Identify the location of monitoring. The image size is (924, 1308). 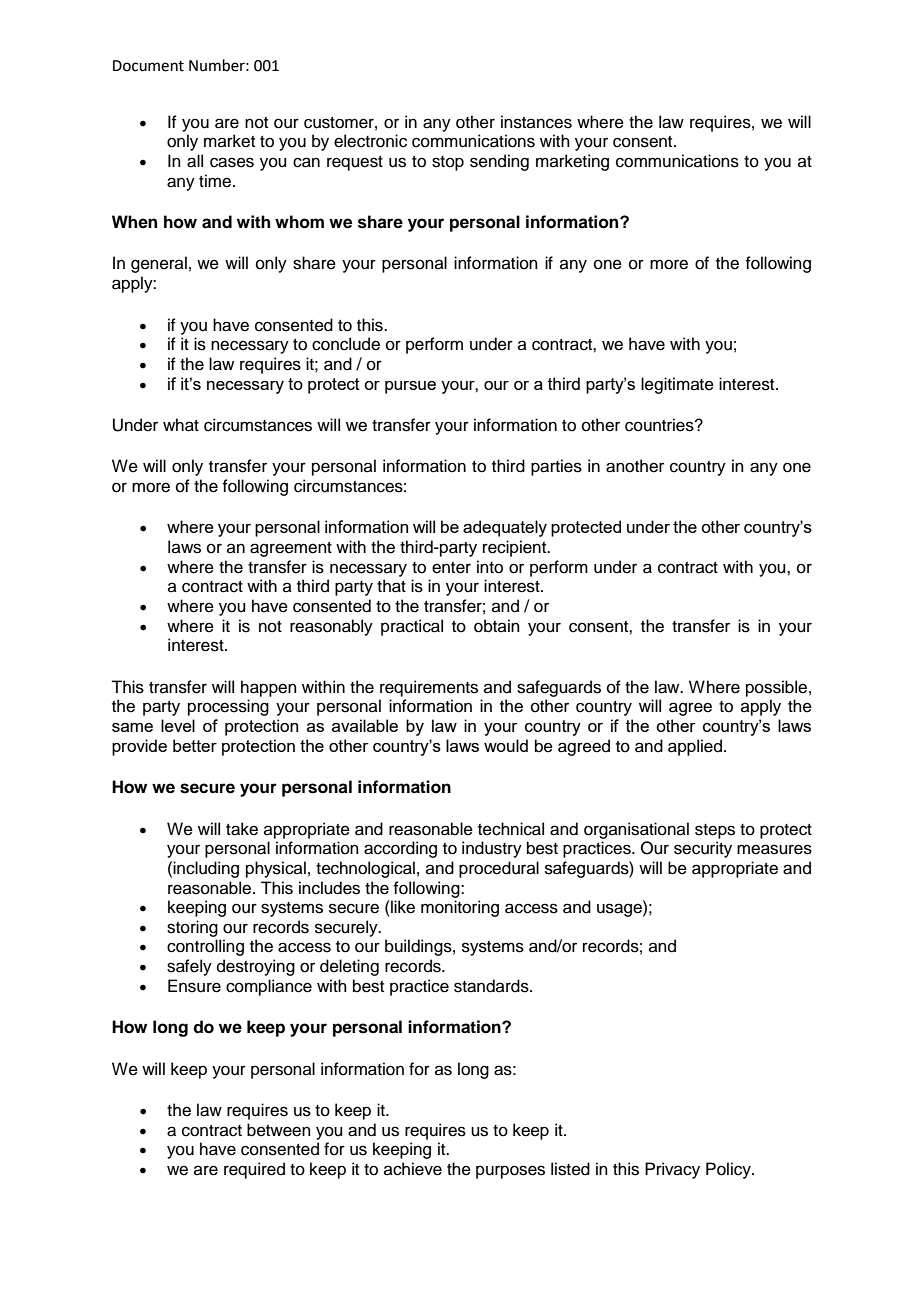
(460, 908).
